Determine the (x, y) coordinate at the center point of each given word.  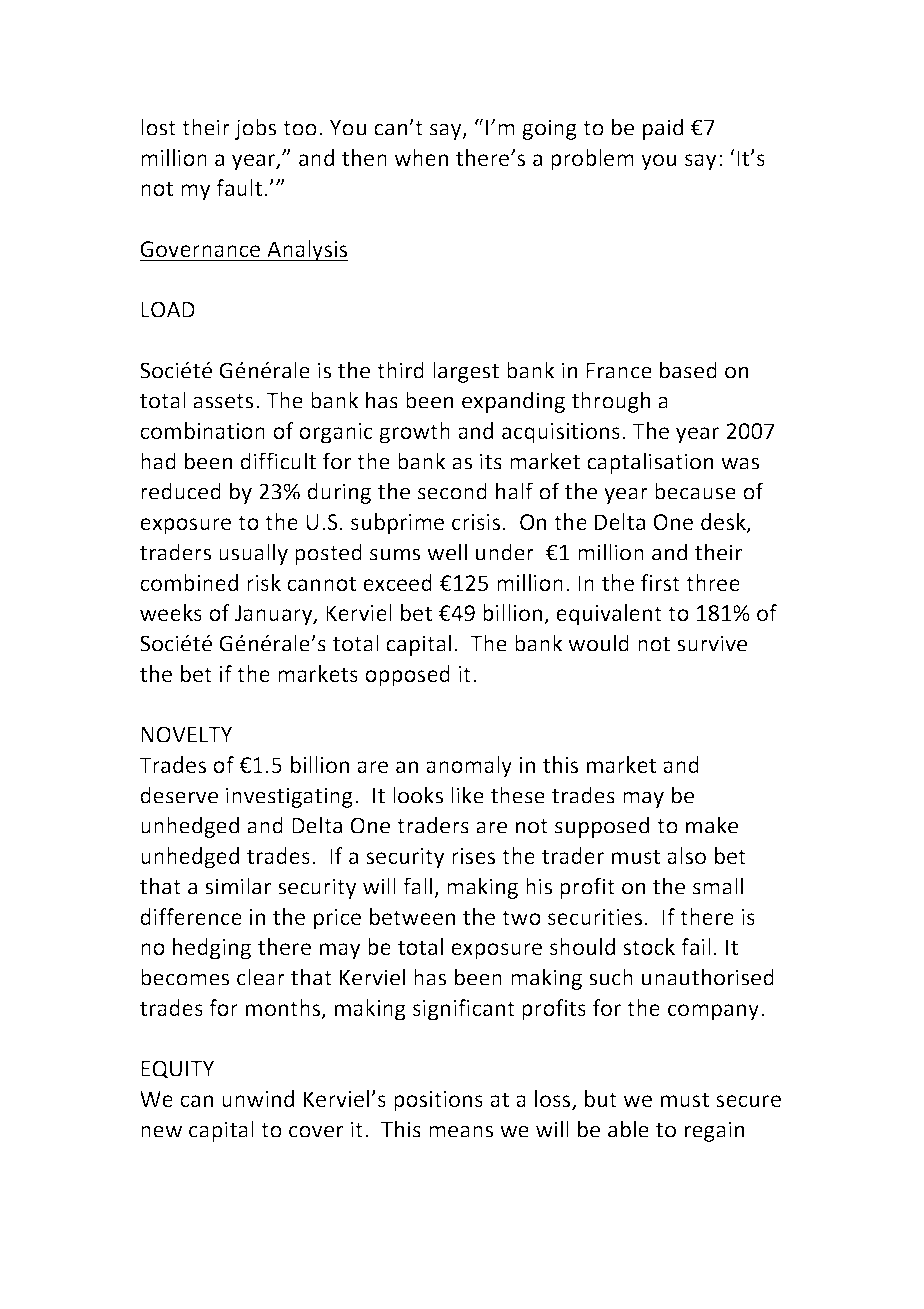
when (421, 157)
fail (696, 946)
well (447, 552)
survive (712, 643)
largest (466, 372)
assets (223, 401)
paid (663, 129)
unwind (258, 1098)
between (412, 916)
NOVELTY (186, 734)
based (688, 370)
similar (238, 886)
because (695, 491)
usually (253, 554)
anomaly (469, 767)
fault (239, 187)
